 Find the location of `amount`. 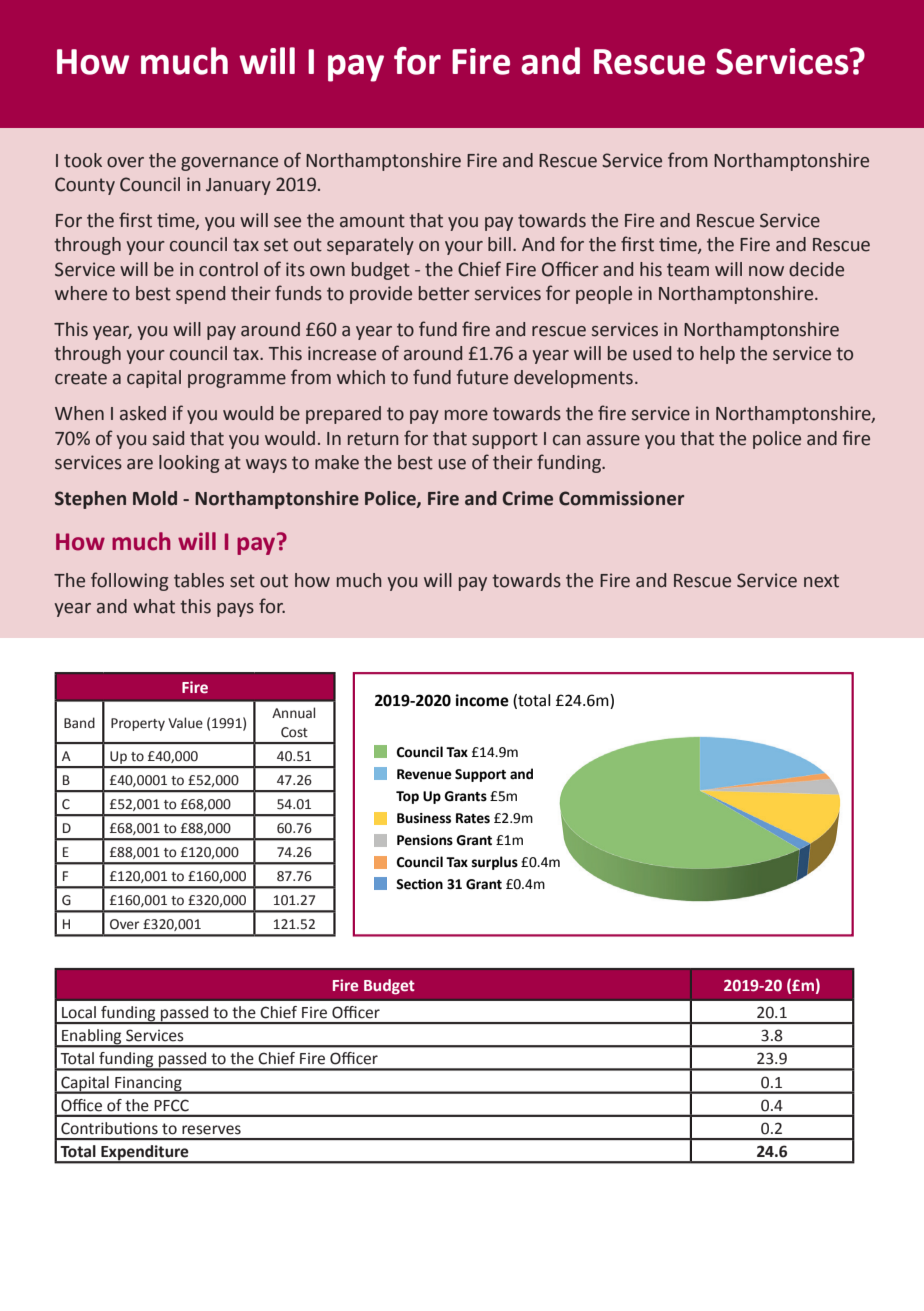

amount is located at coordinates (372, 221).
